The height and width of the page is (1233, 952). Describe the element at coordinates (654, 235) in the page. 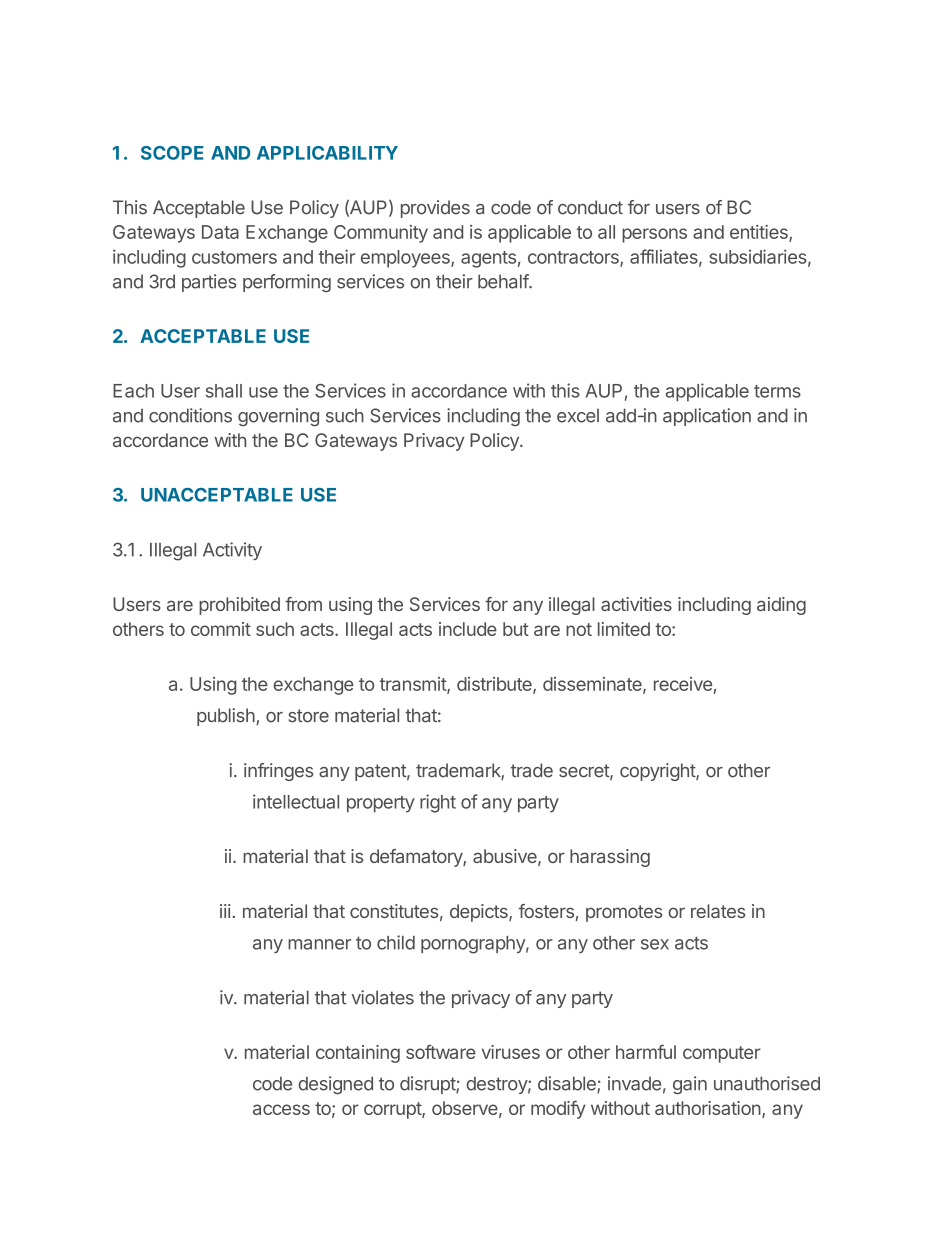

I see `persons` at that location.
